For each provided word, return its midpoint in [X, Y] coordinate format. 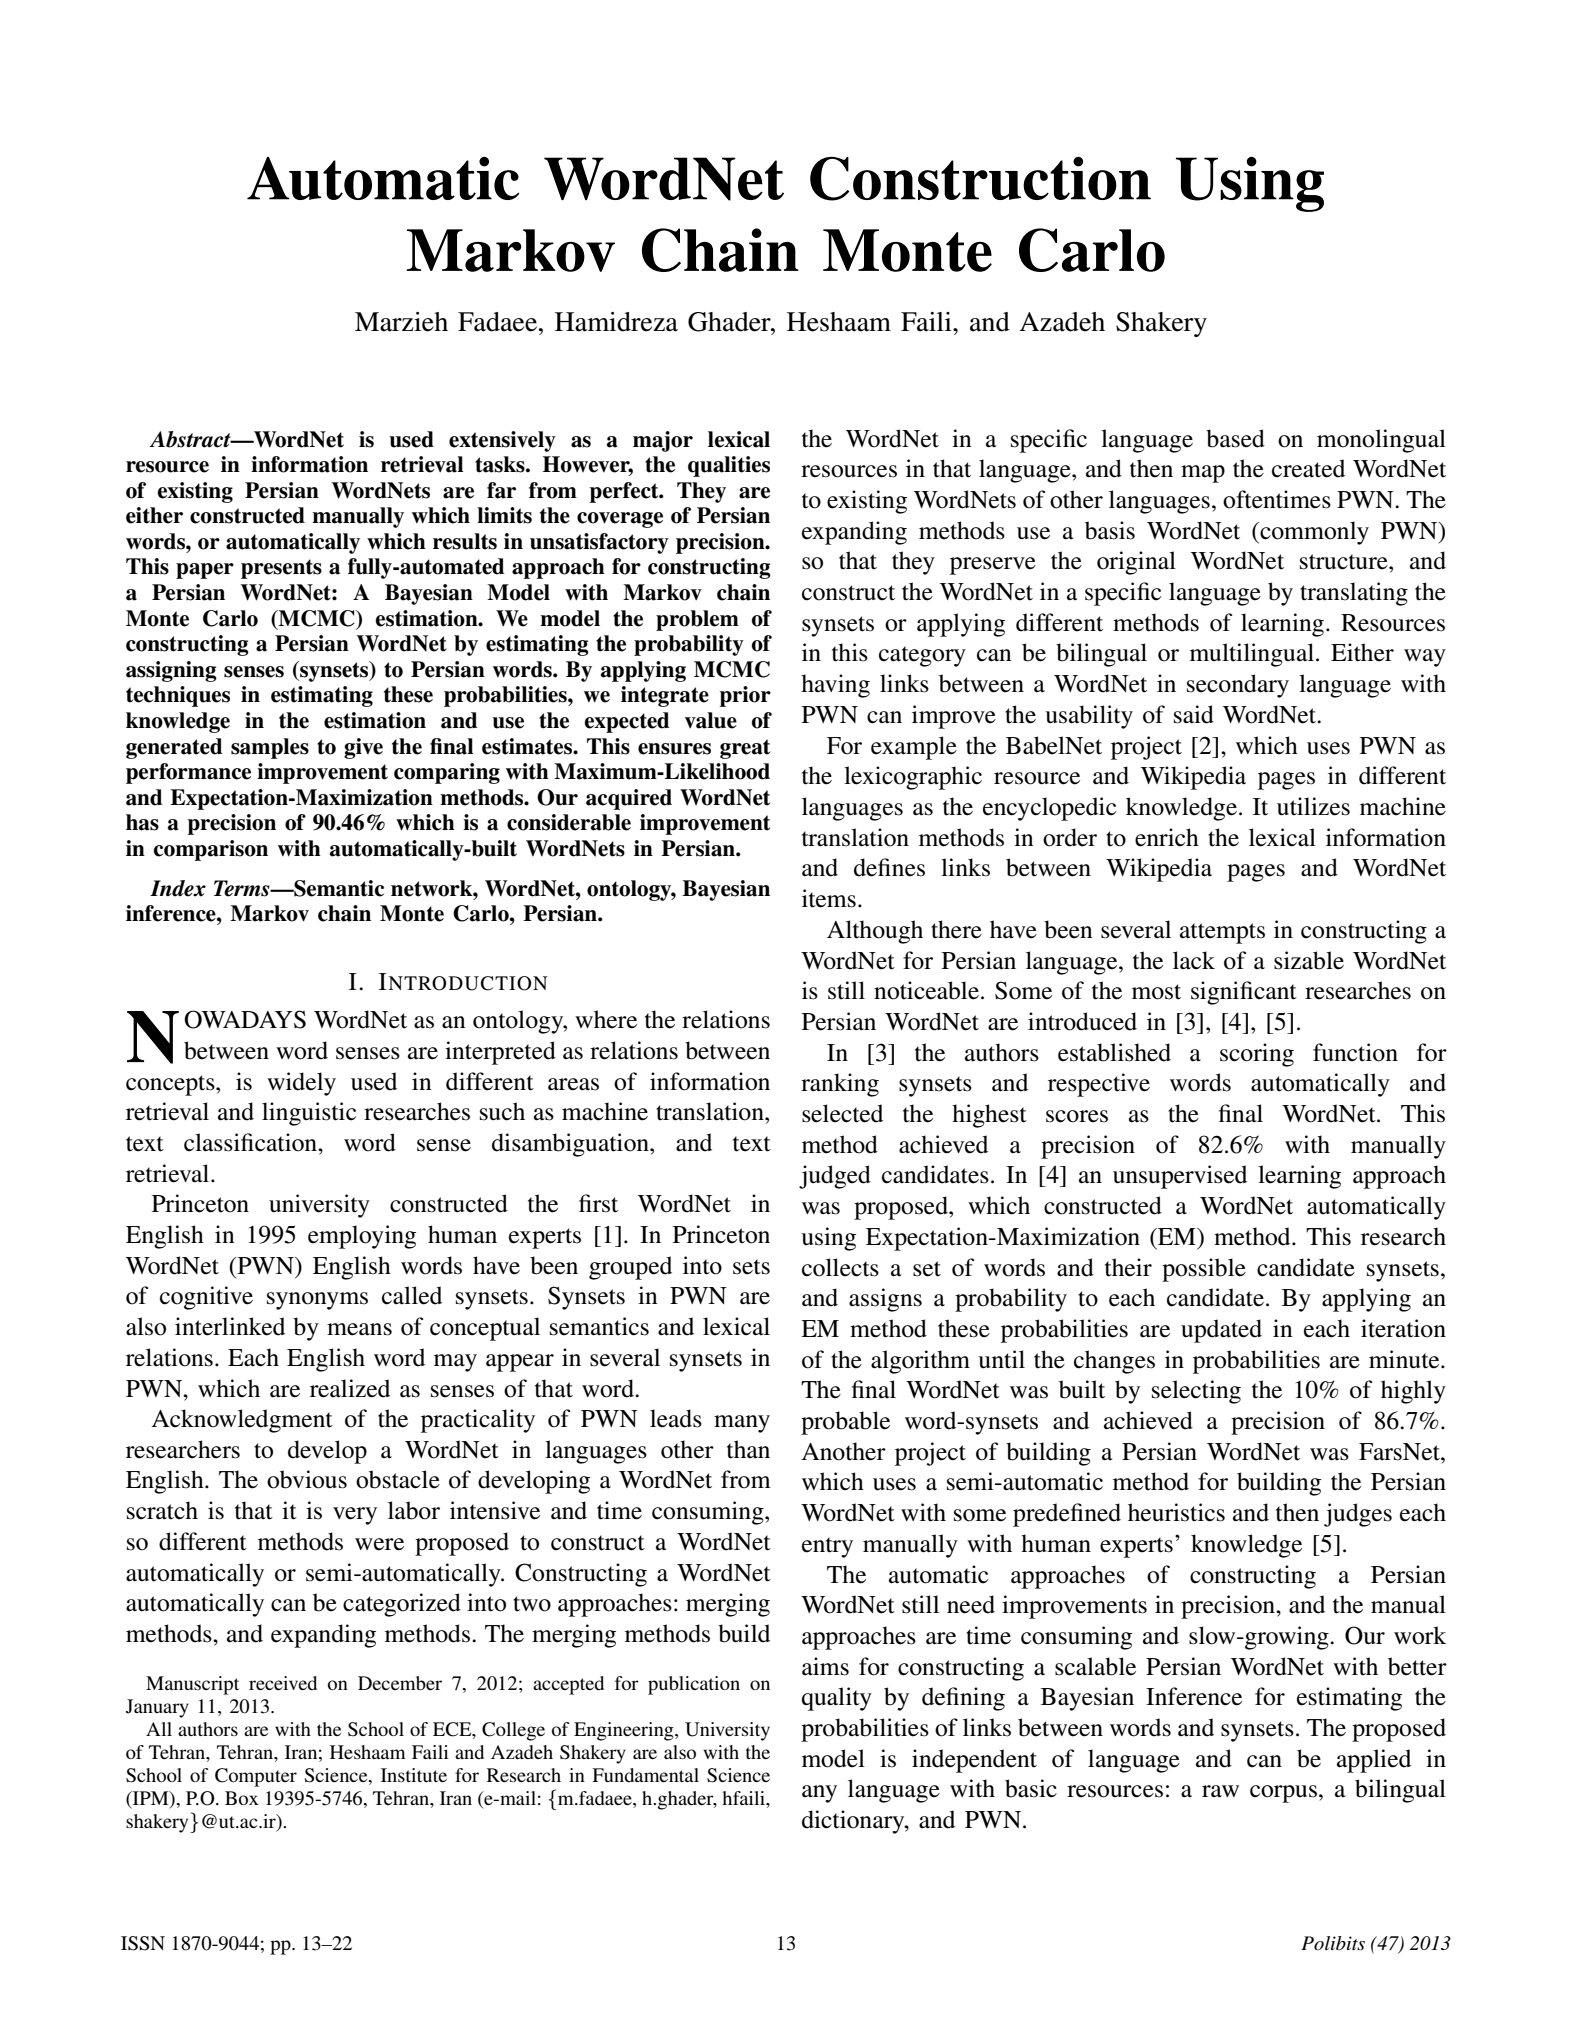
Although [875, 932]
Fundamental [645, 1775]
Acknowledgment [242, 1421]
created [1308, 468]
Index [178, 888]
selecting [1196, 1392]
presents [281, 569]
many [742, 1424]
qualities [729, 466]
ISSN [143, 1943]
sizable [1309, 960]
